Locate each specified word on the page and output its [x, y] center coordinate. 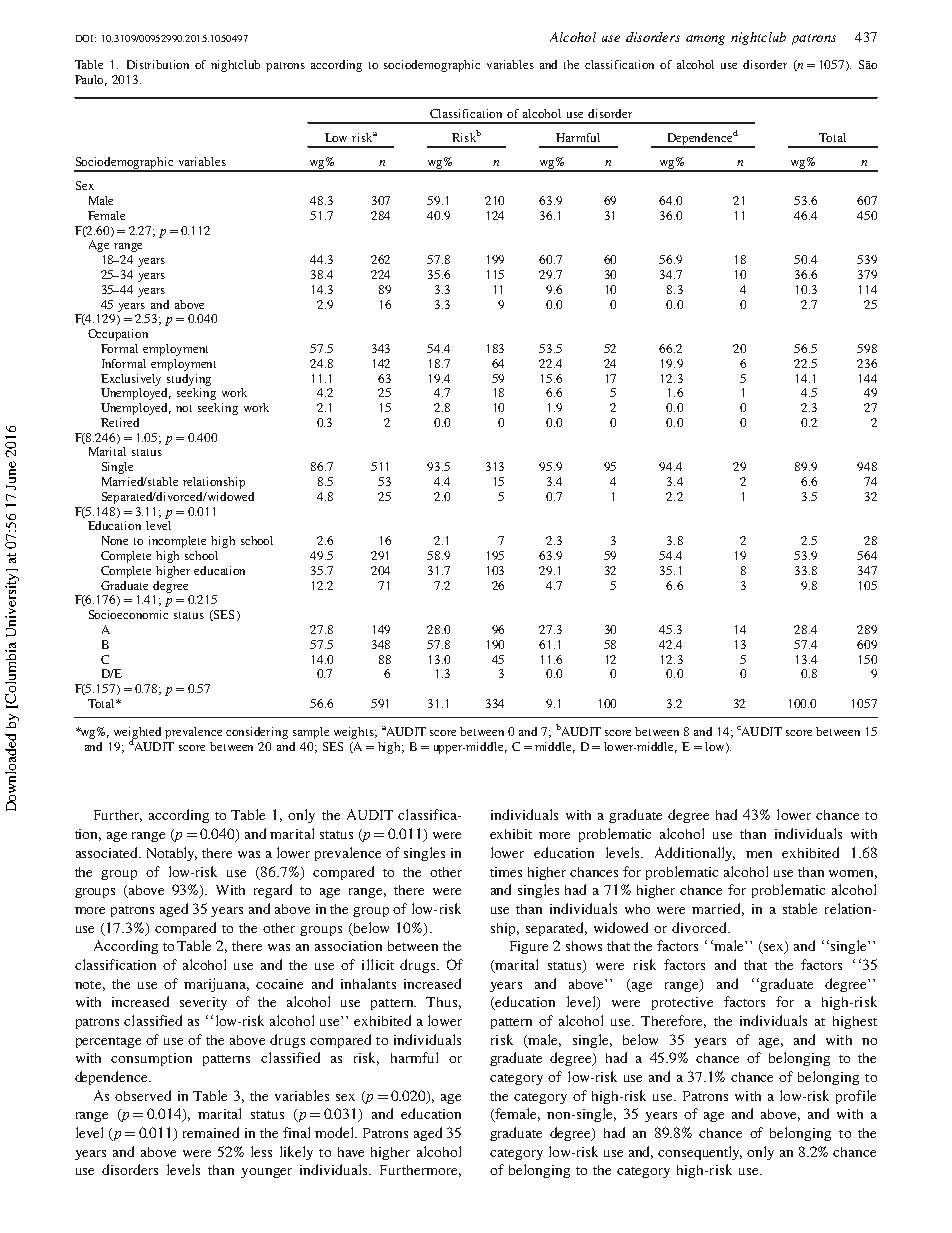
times [506, 872]
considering [257, 733]
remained [211, 1132]
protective [682, 1003]
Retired [120, 422]
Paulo [91, 80]
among [705, 40]
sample [311, 733]
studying [189, 380]
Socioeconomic [128, 614]
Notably [172, 854]
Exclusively [131, 380]
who [637, 909]
